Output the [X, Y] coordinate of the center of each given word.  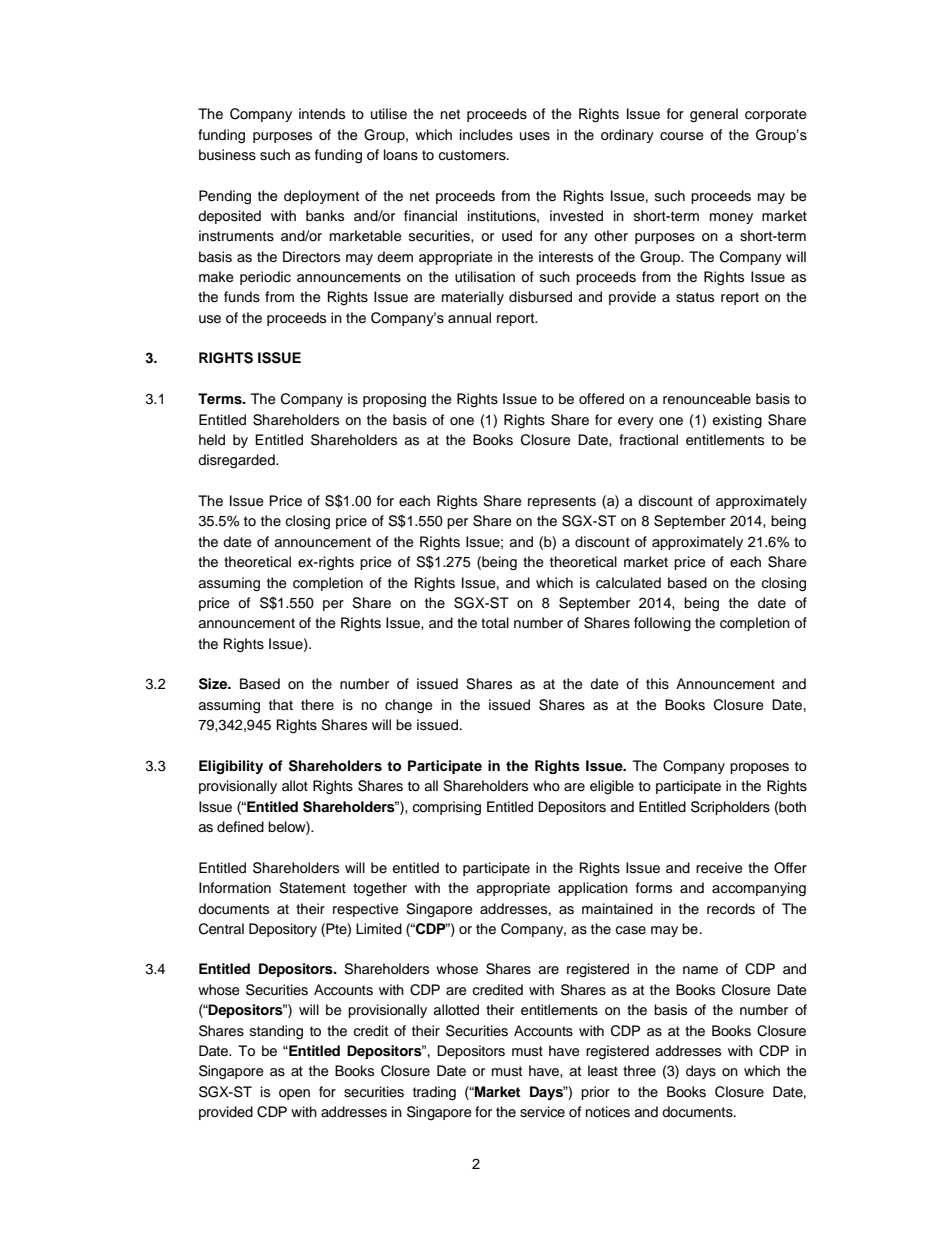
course [682, 136]
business [227, 155]
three [639, 1070]
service [542, 1112]
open [294, 1094]
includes [486, 135]
